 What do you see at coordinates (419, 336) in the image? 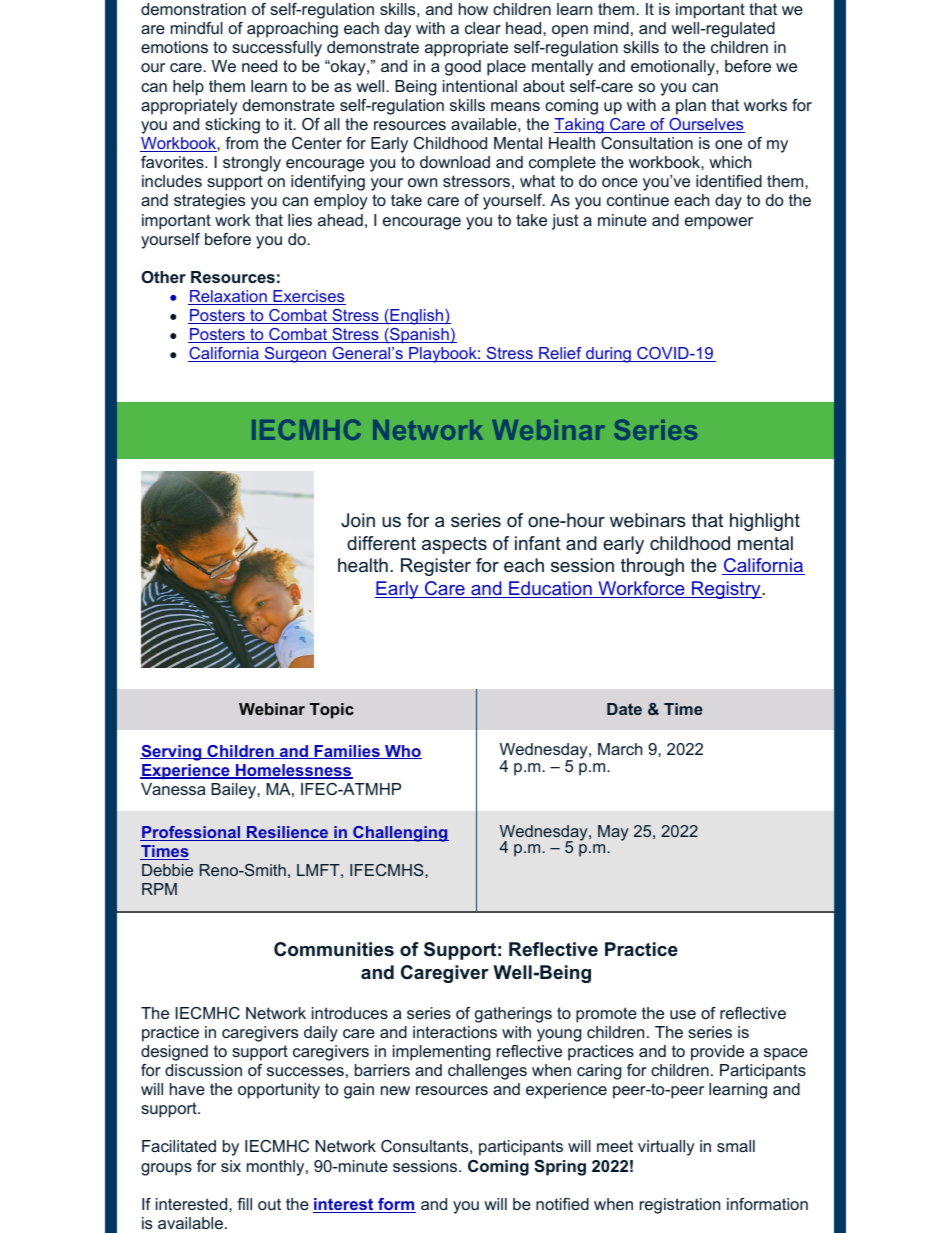
I see `Spanish` at bounding box center [419, 336].
